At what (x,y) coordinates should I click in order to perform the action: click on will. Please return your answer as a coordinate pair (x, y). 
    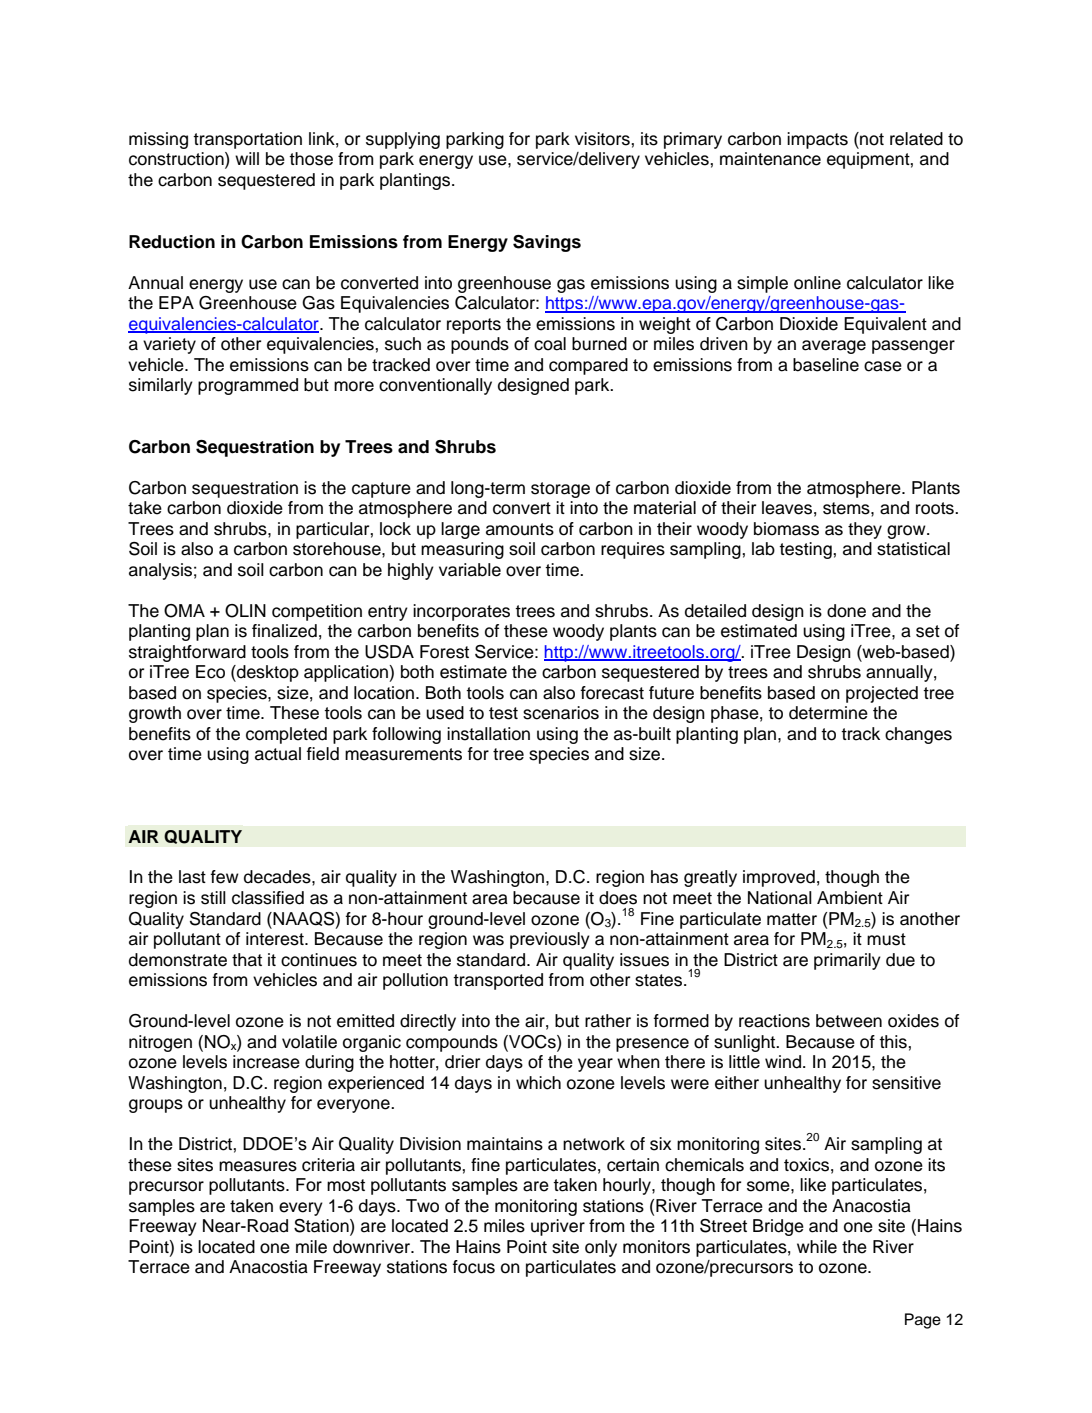
    Looking at the image, I should click on (247, 158).
